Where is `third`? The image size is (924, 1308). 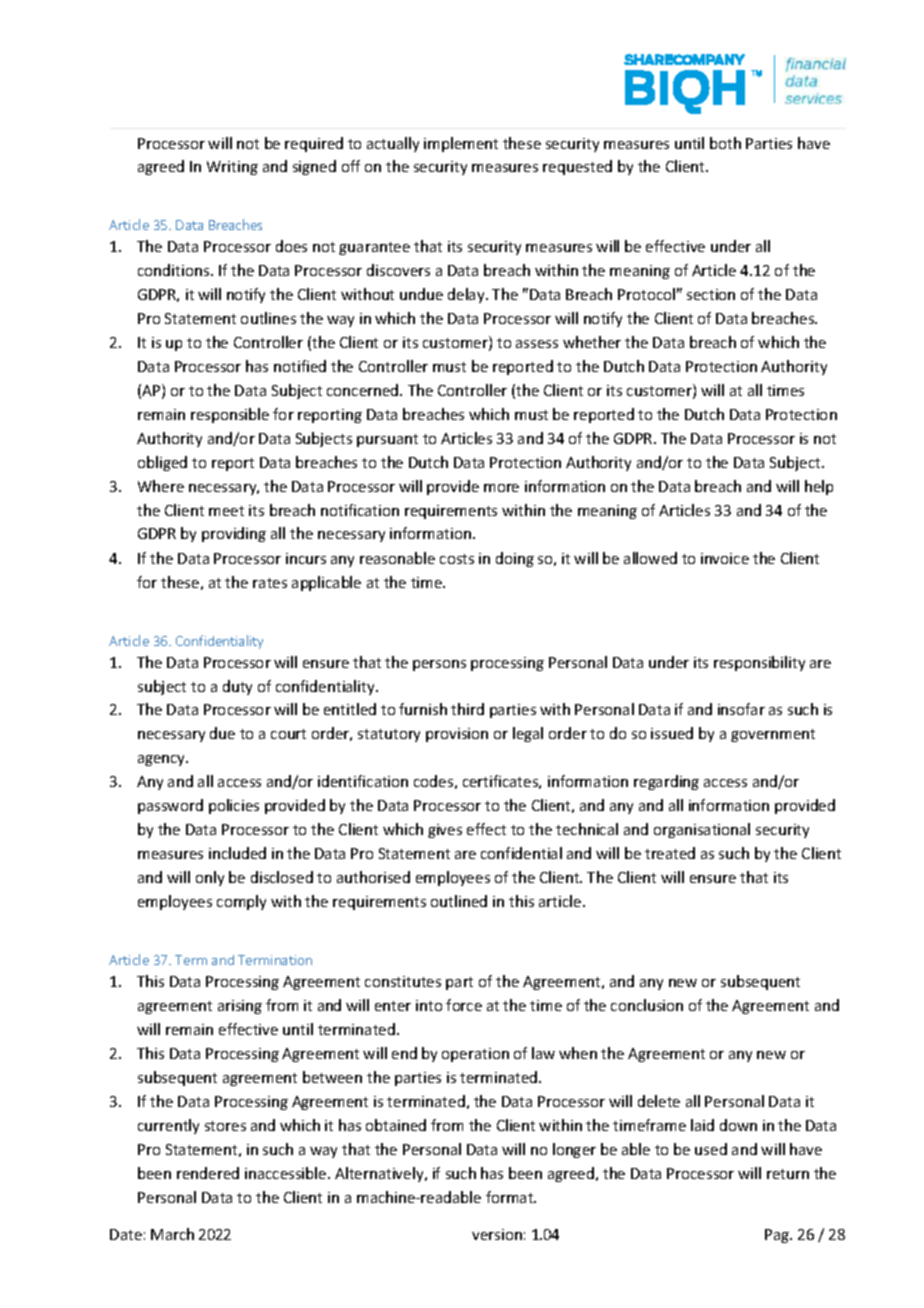
third is located at coordinates (467, 709).
